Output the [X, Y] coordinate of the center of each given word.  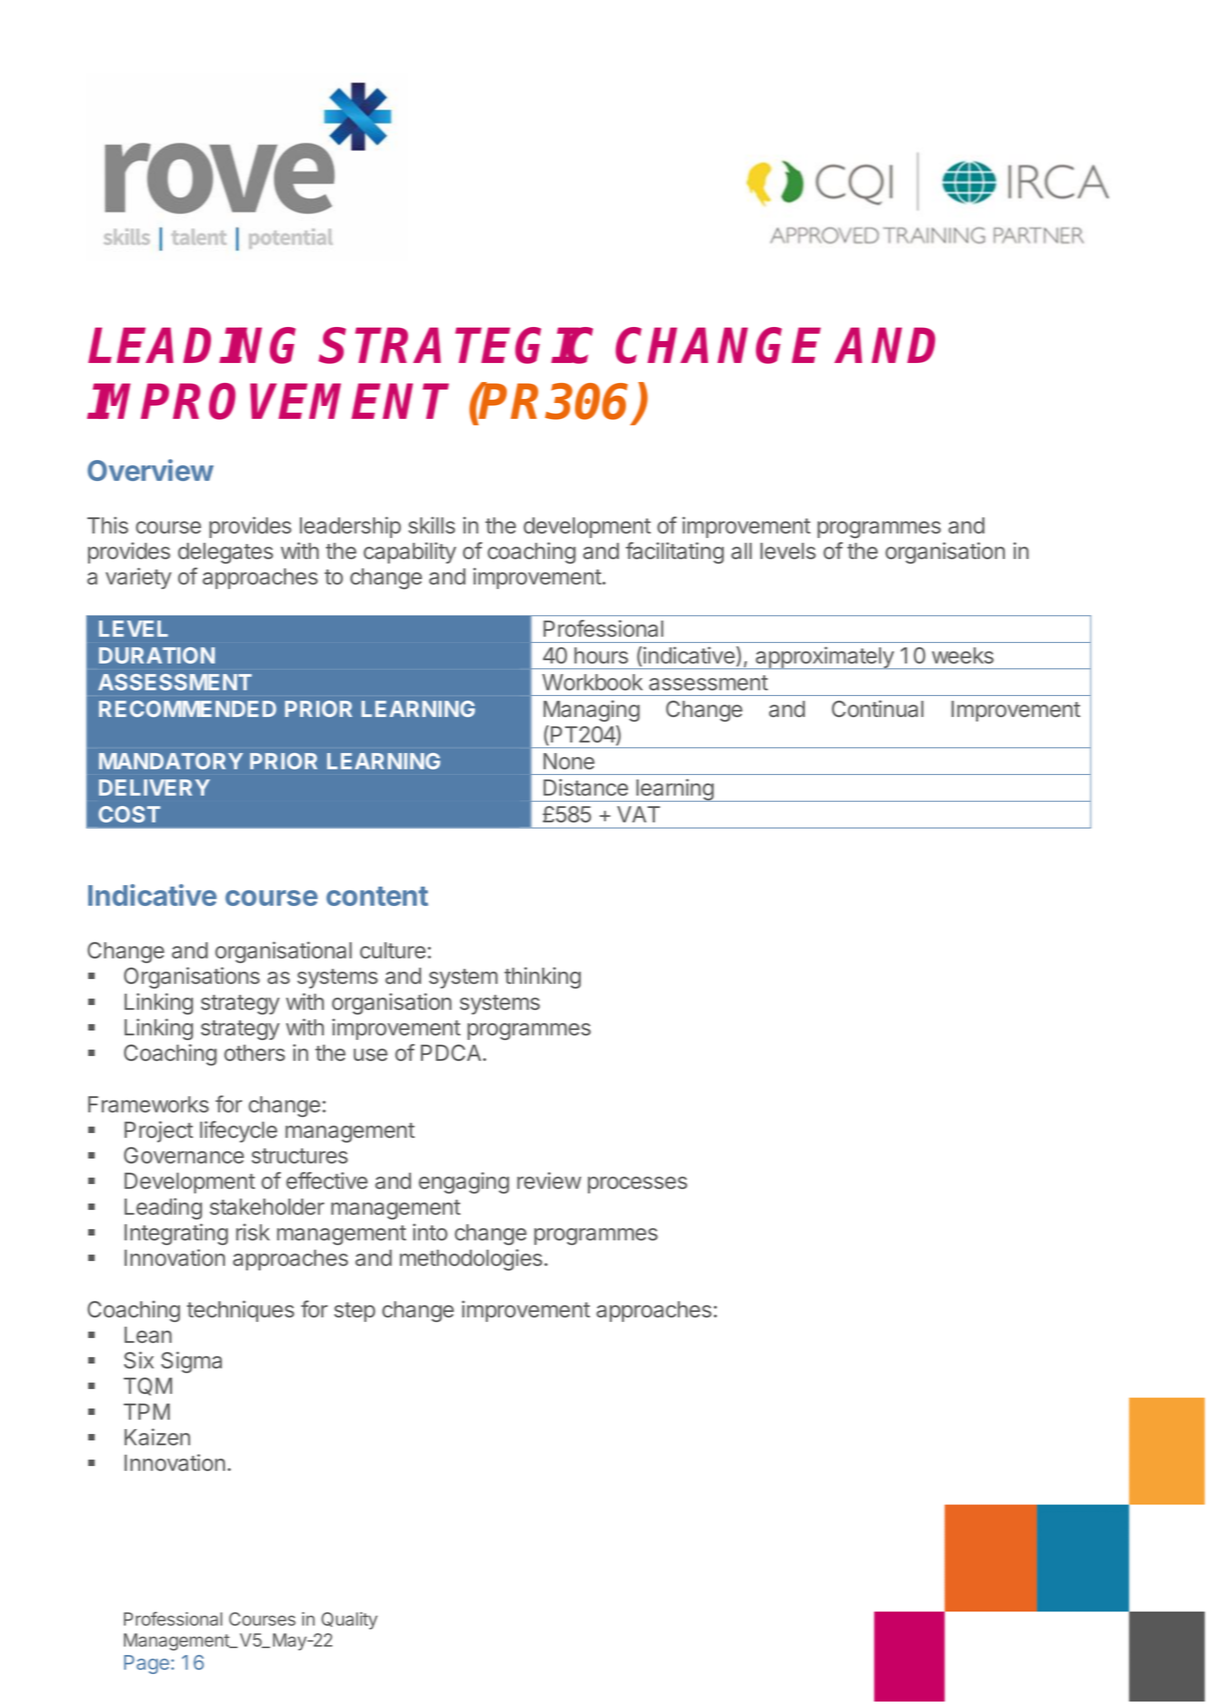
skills [432, 525]
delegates [225, 553]
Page [146, 1664]
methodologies [471, 1260]
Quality [349, 1621]
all [741, 551]
